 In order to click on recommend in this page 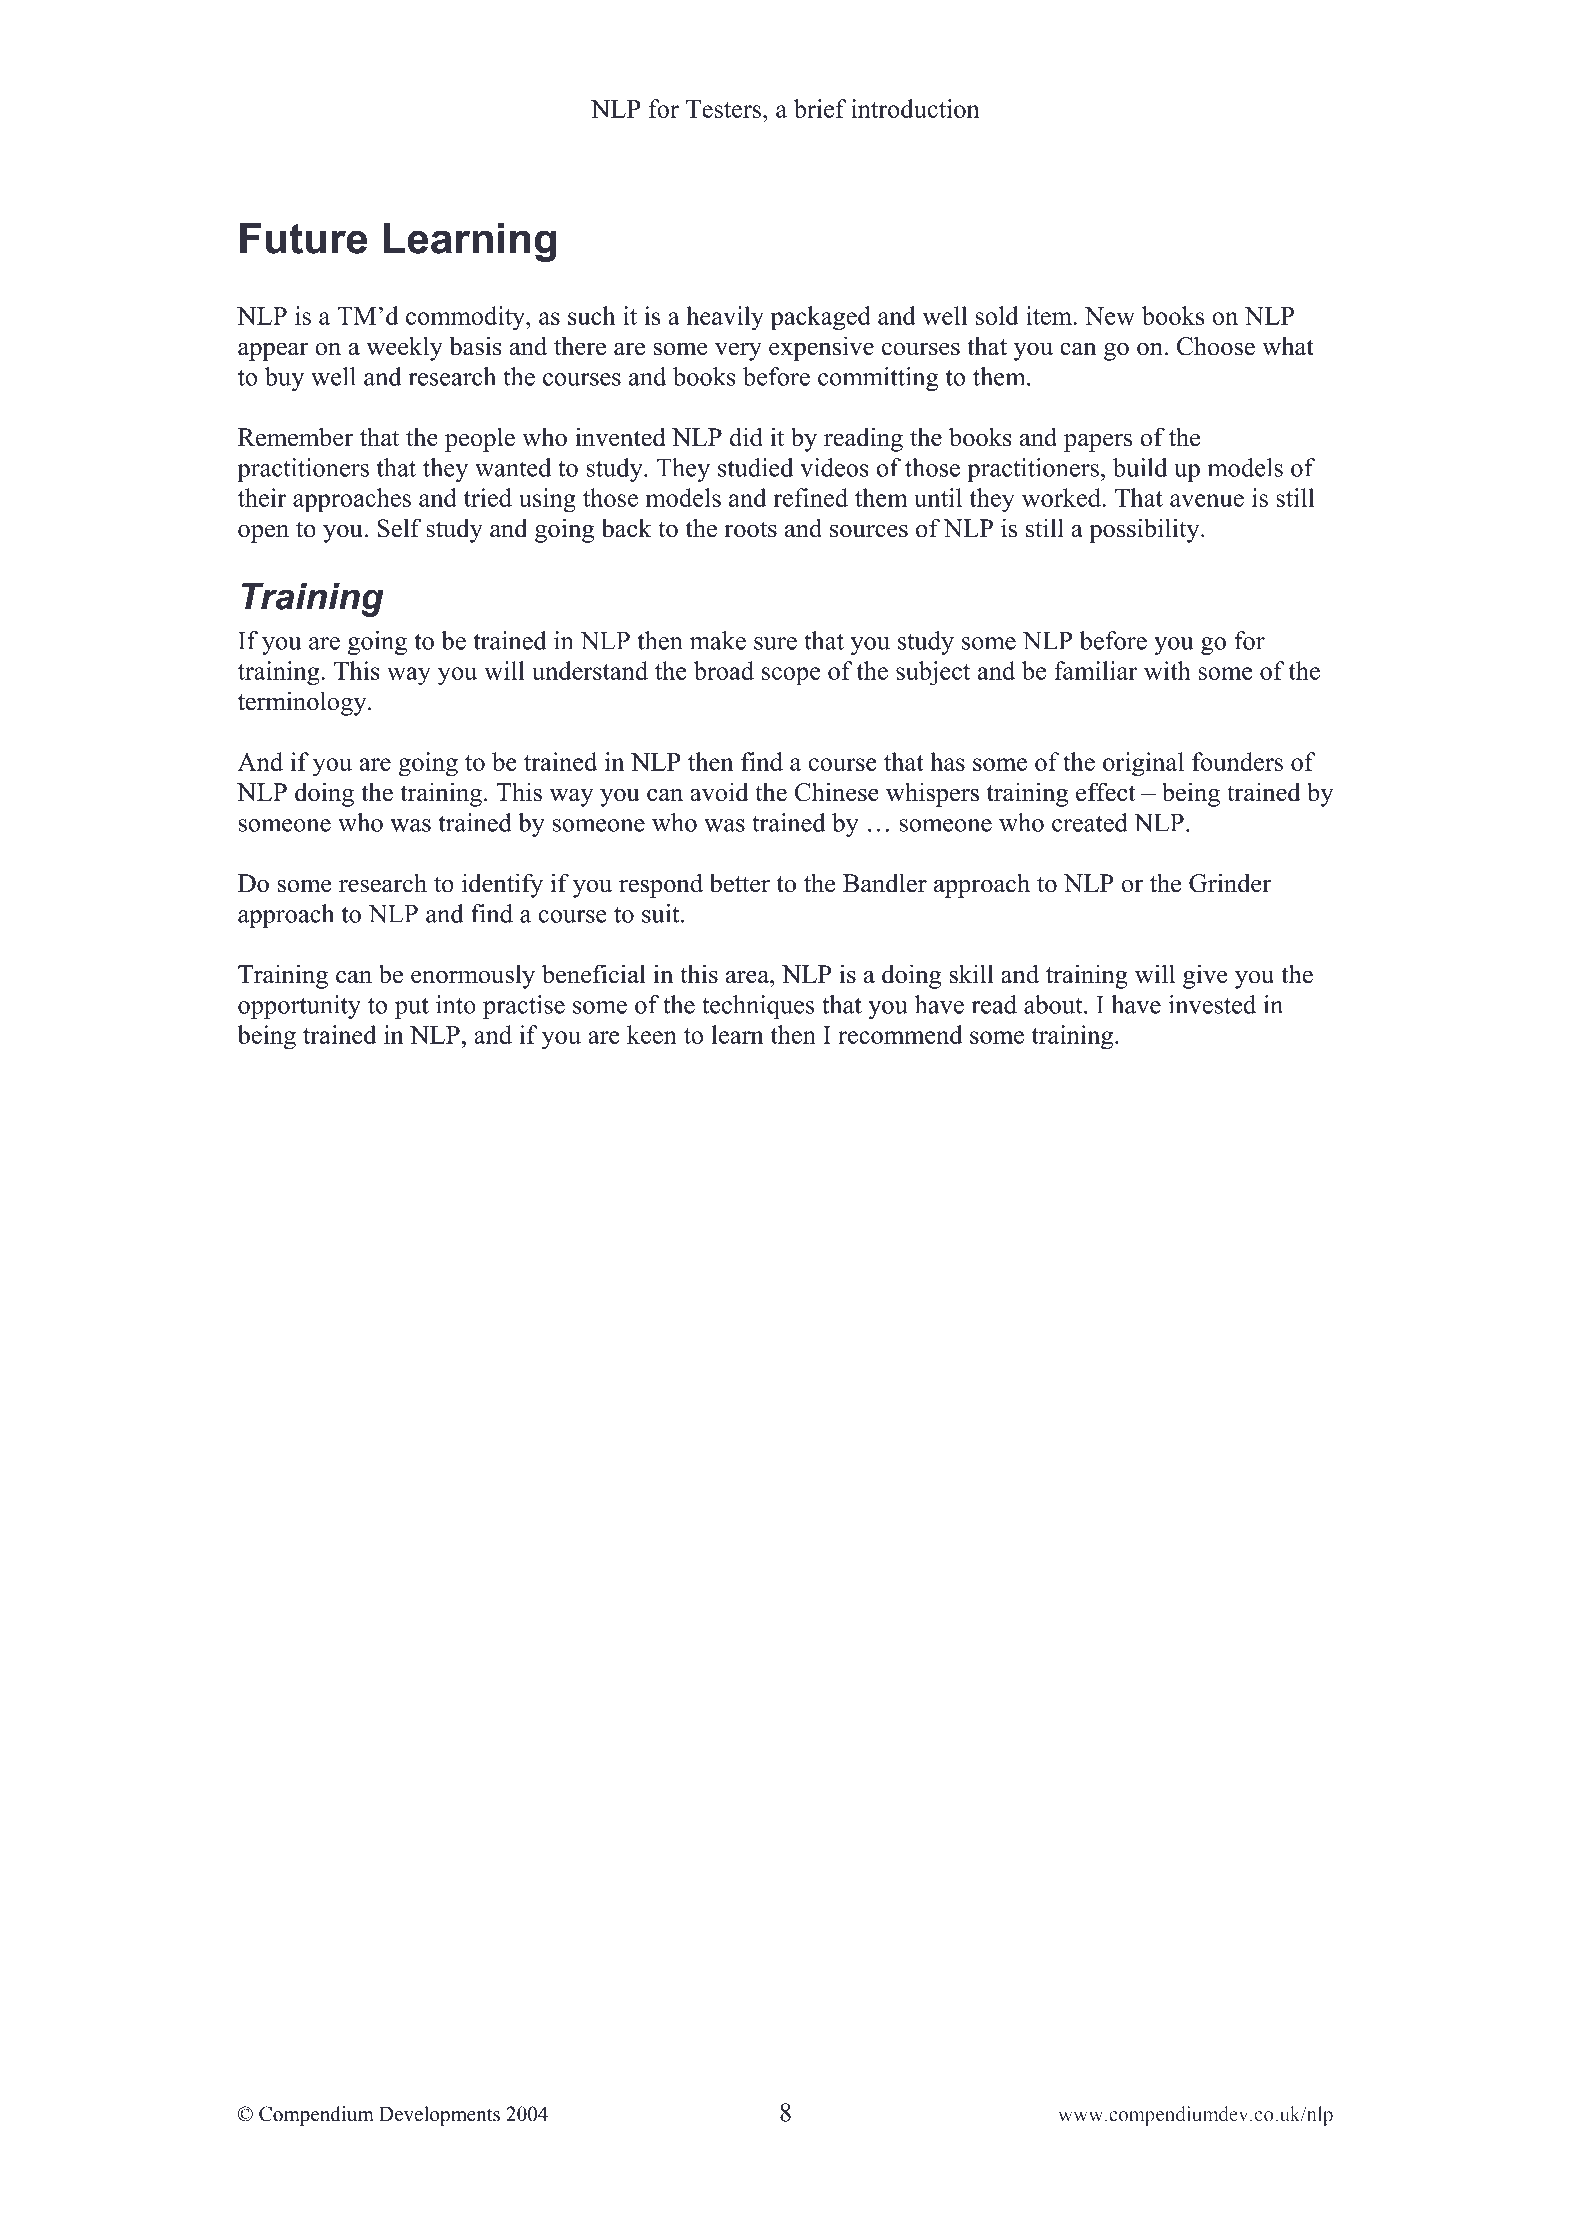, I will do `click(900, 1034)`.
